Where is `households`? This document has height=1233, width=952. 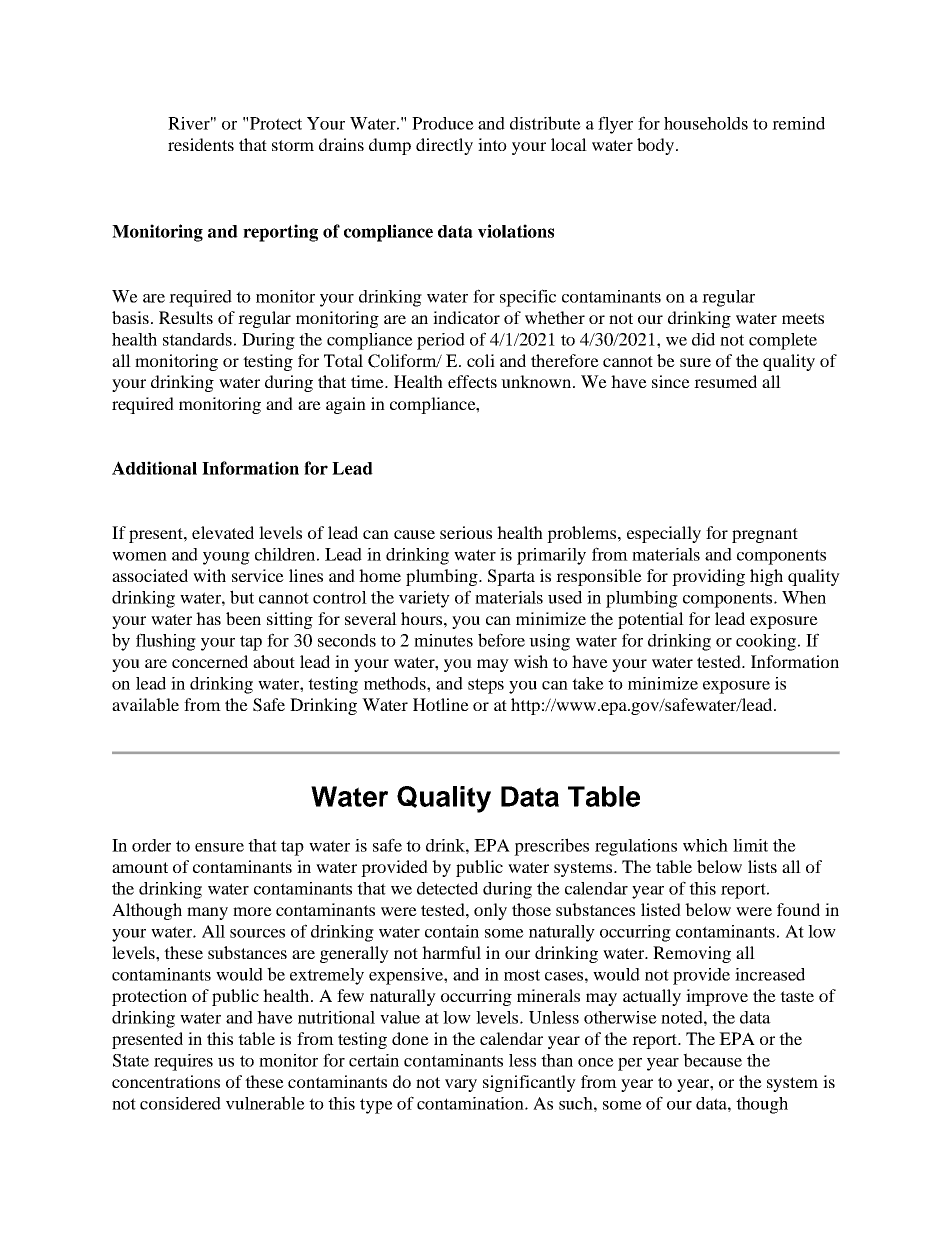
households is located at coordinates (706, 123).
